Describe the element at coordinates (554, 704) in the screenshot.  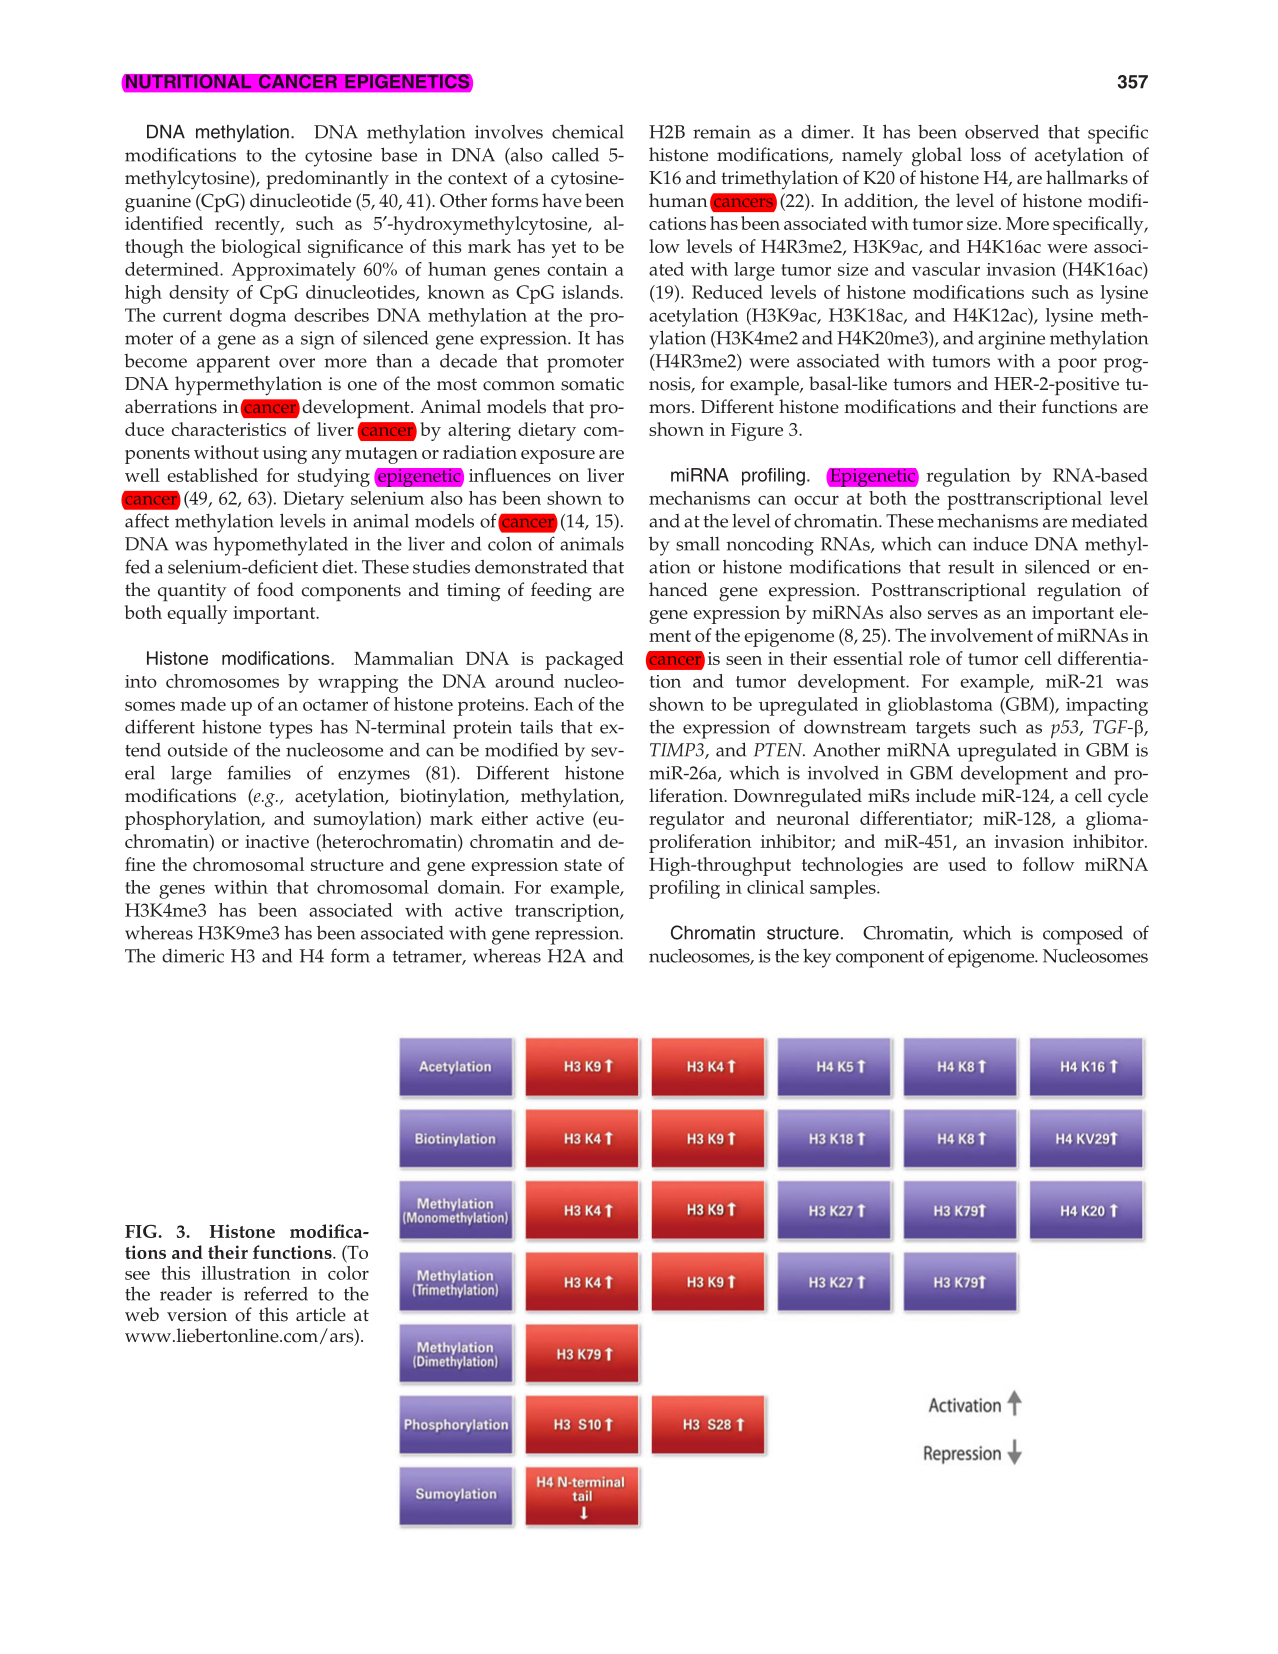
I see `Each` at that location.
